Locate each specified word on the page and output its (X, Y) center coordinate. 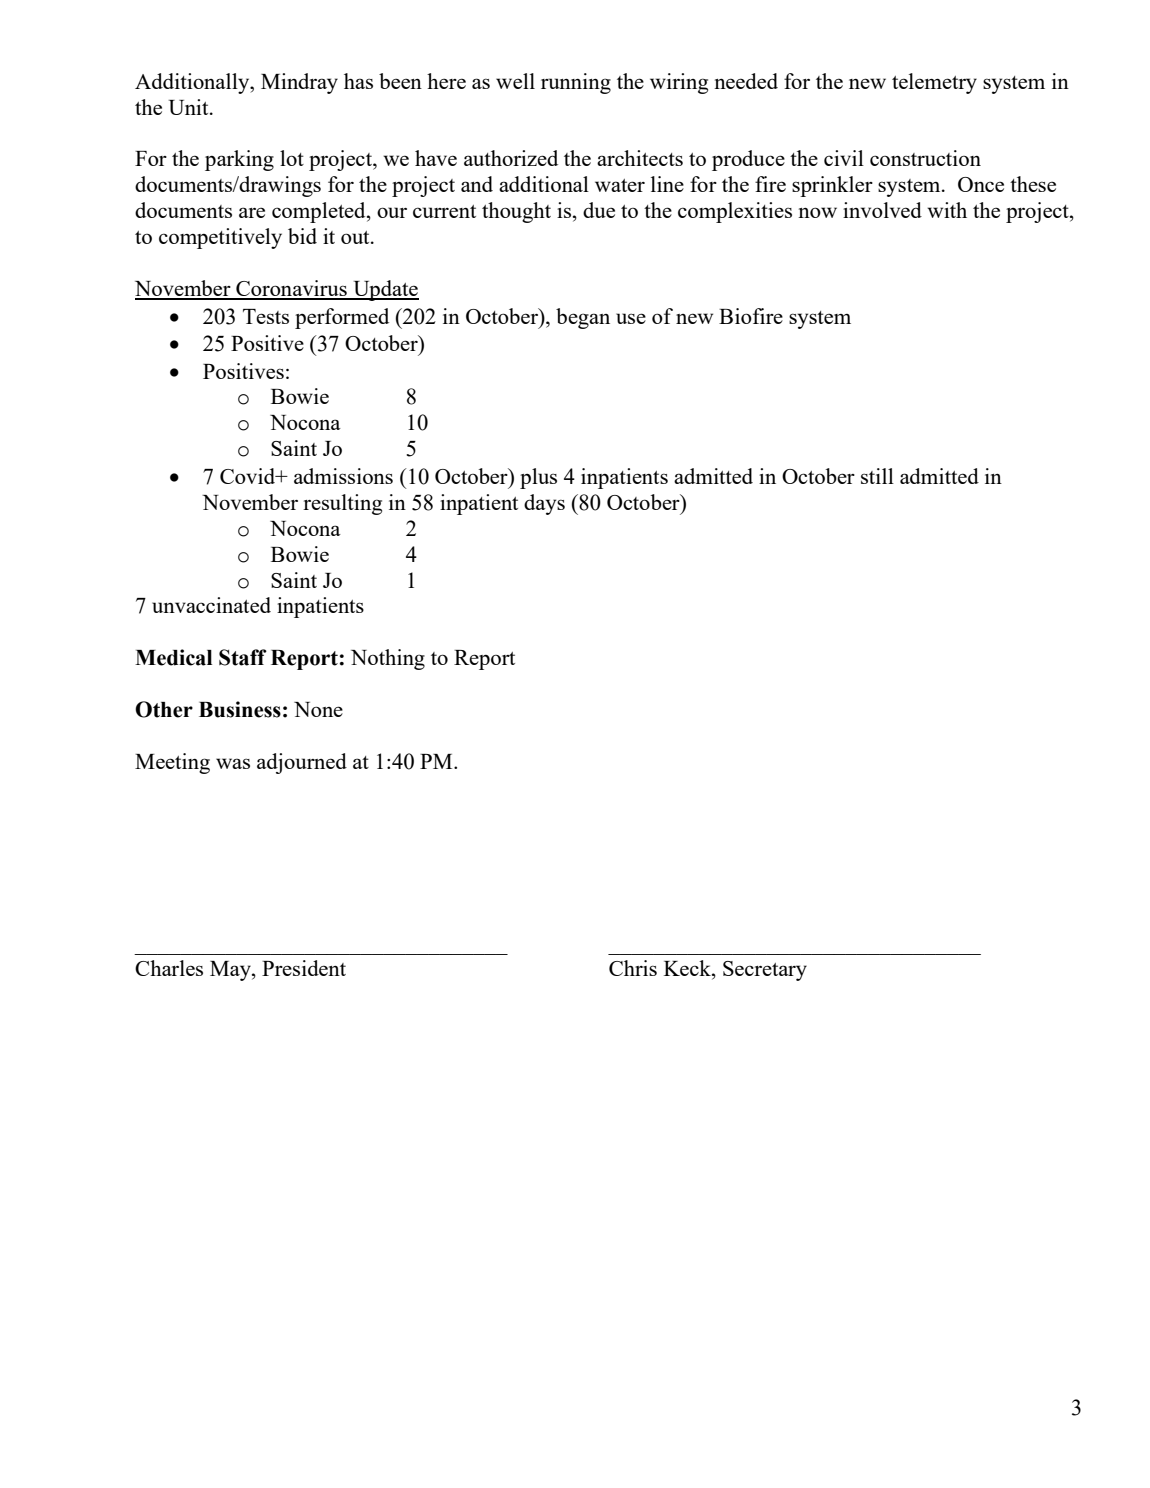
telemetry (934, 83)
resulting (342, 504)
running (576, 83)
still (877, 476)
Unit (190, 107)
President (304, 968)
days (544, 504)
